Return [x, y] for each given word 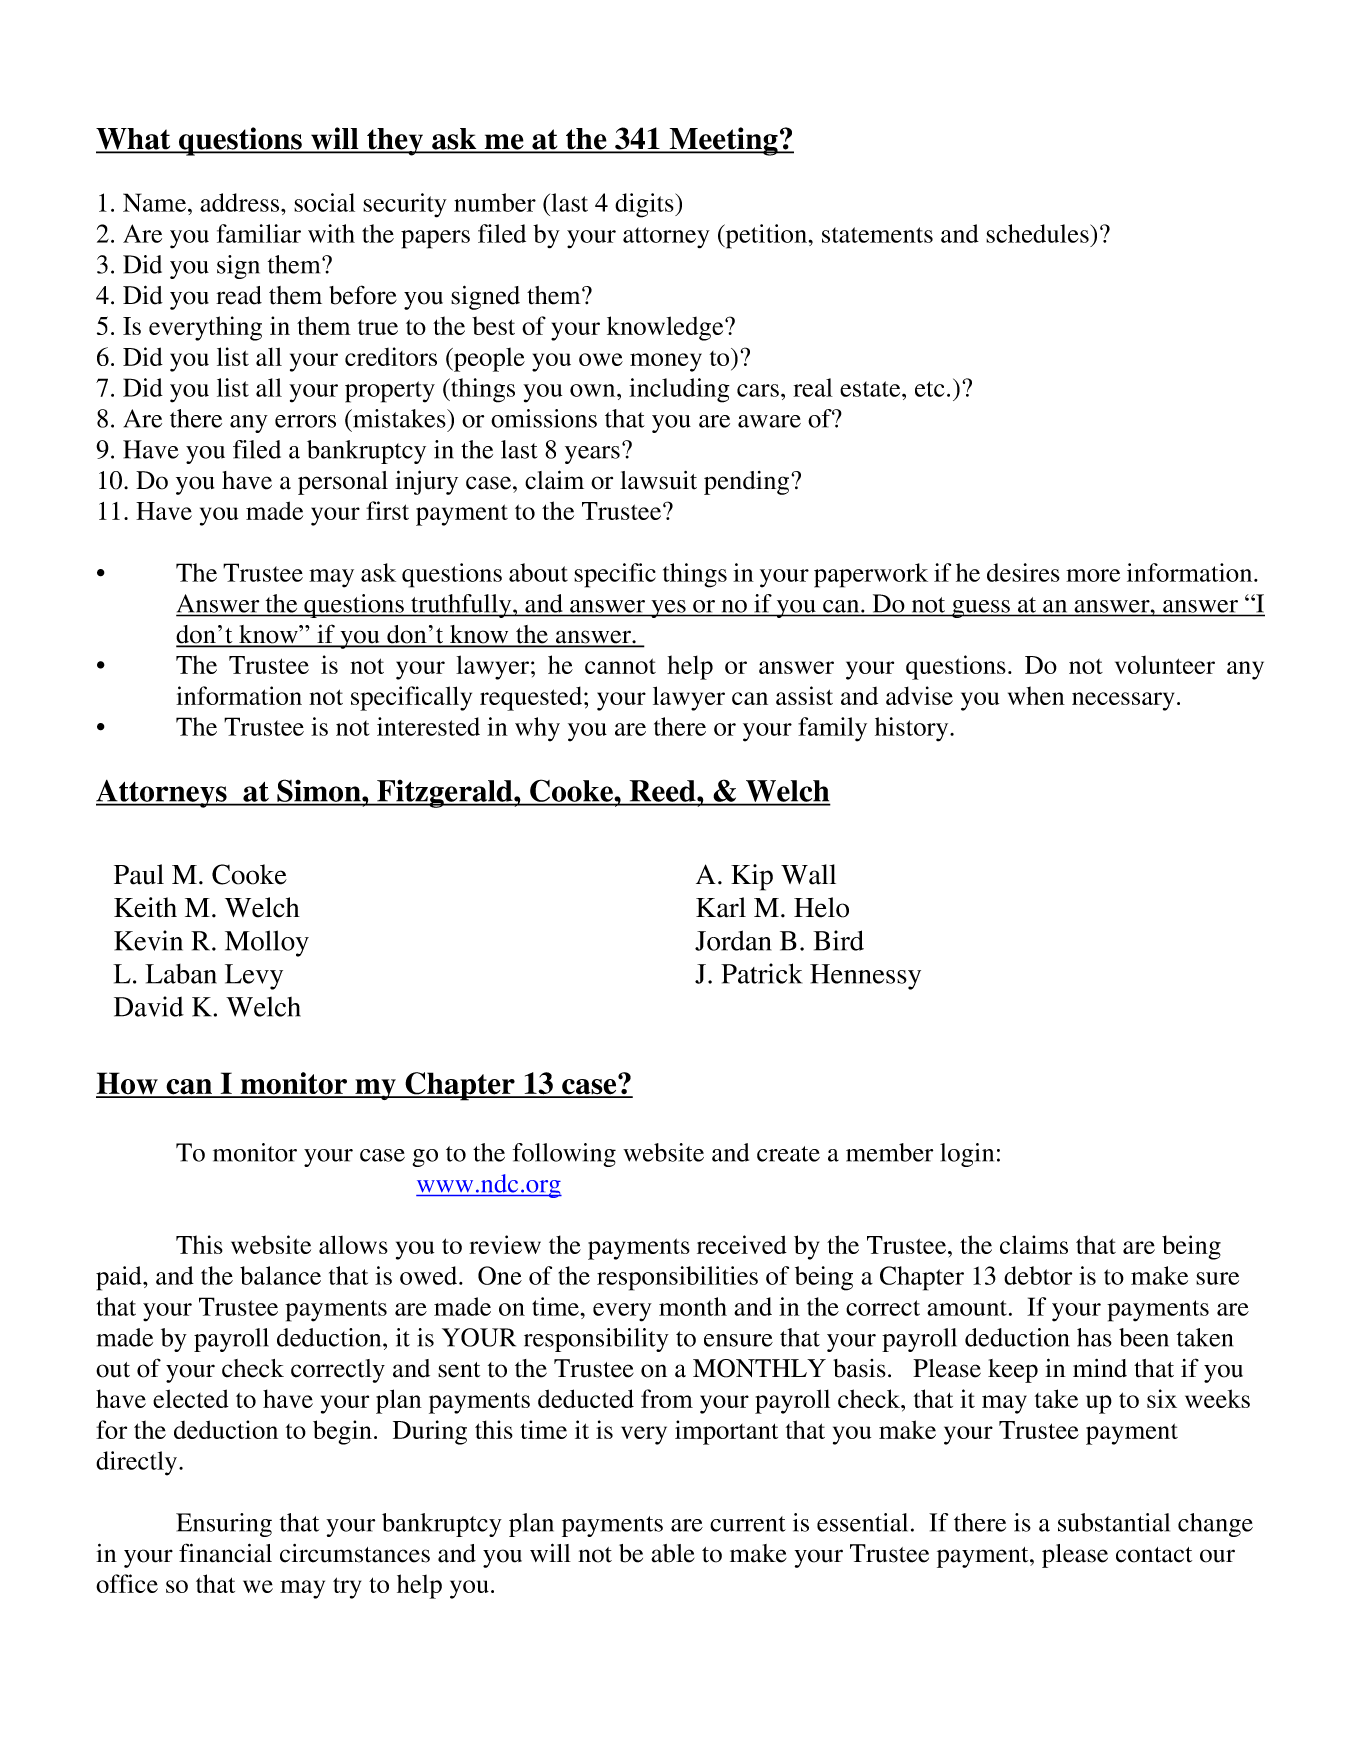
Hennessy [865, 977]
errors [305, 421]
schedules [1038, 233]
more [1093, 575]
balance [280, 1275]
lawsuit [658, 480]
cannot [620, 666]
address [241, 202]
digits [645, 205]
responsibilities [677, 1278]
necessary [1123, 701]
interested [428, 726]
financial [225, 1553]
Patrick [761, 973]
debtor [1038, 1275]
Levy [254, 977]
